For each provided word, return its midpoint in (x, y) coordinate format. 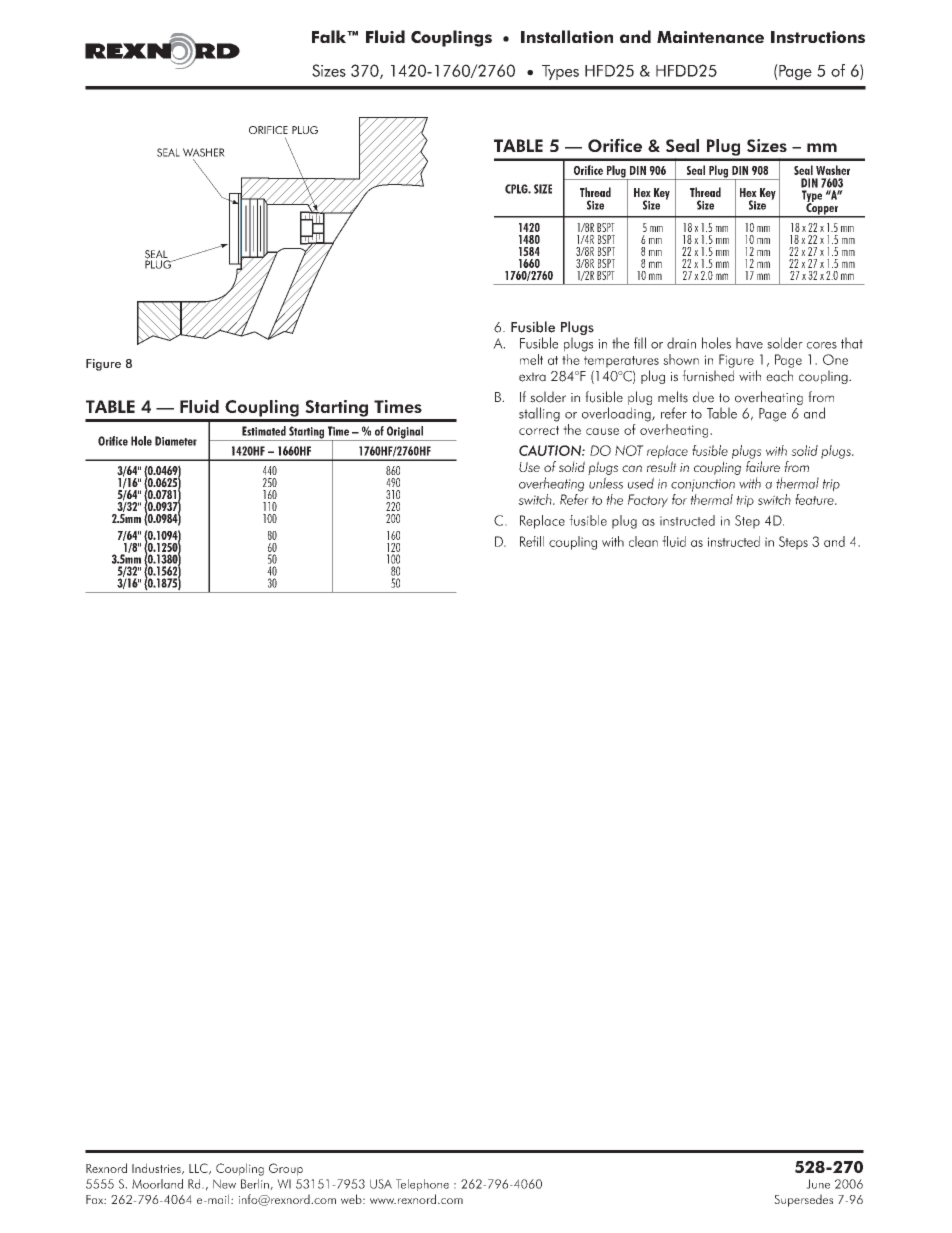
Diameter (176, 441)
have (749, 343)
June (818, 1184)
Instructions (818, 37)
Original (405, 433)
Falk (330, 36)
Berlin (256, 1184)
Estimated (264, 431)
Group (286, 1169)
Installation (567, 36)
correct (539, 430)
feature (815, 498)
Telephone (422, 1185)
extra (532, 377)
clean (643, 541)
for (679, 499)
